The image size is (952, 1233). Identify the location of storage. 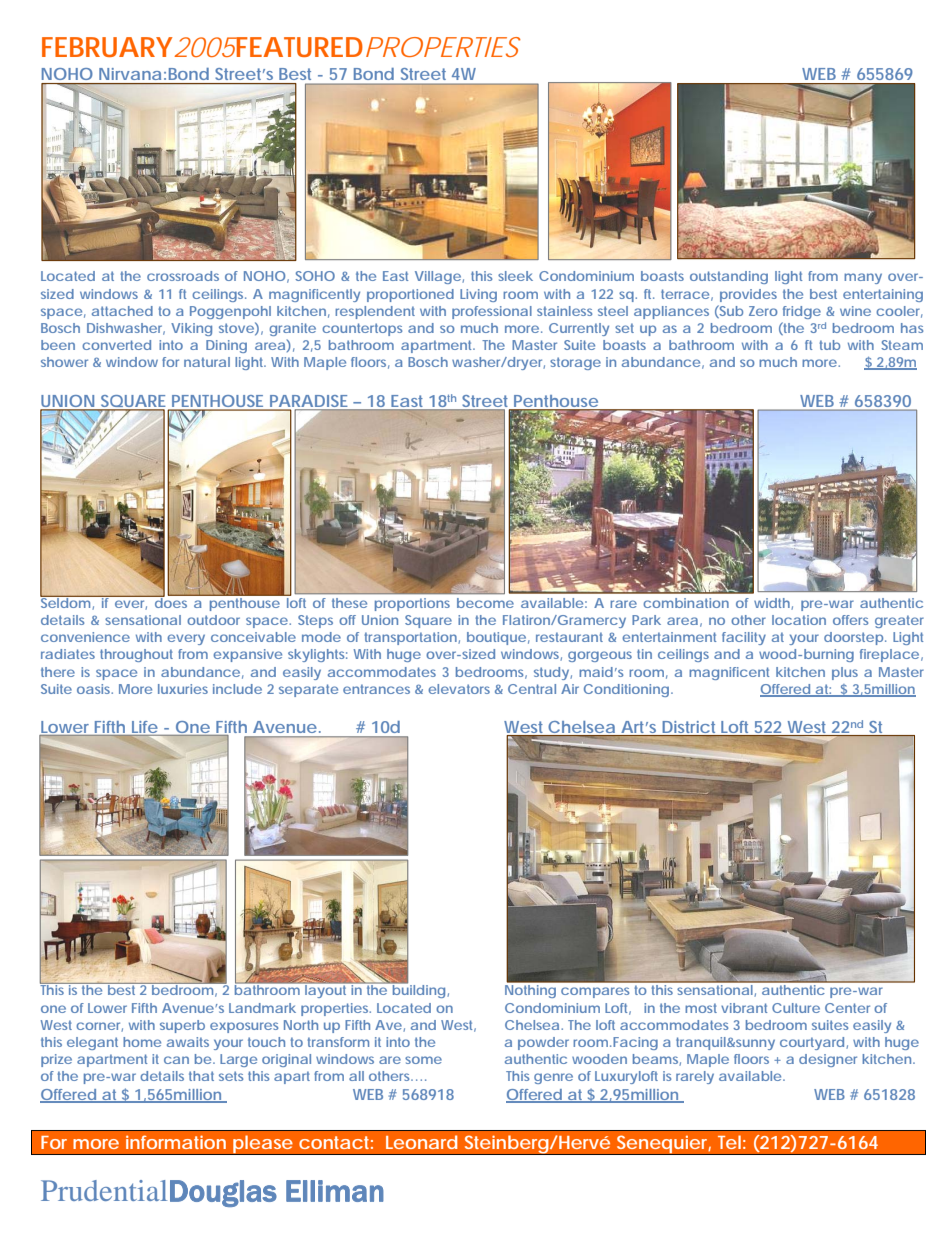
(575, 363).
